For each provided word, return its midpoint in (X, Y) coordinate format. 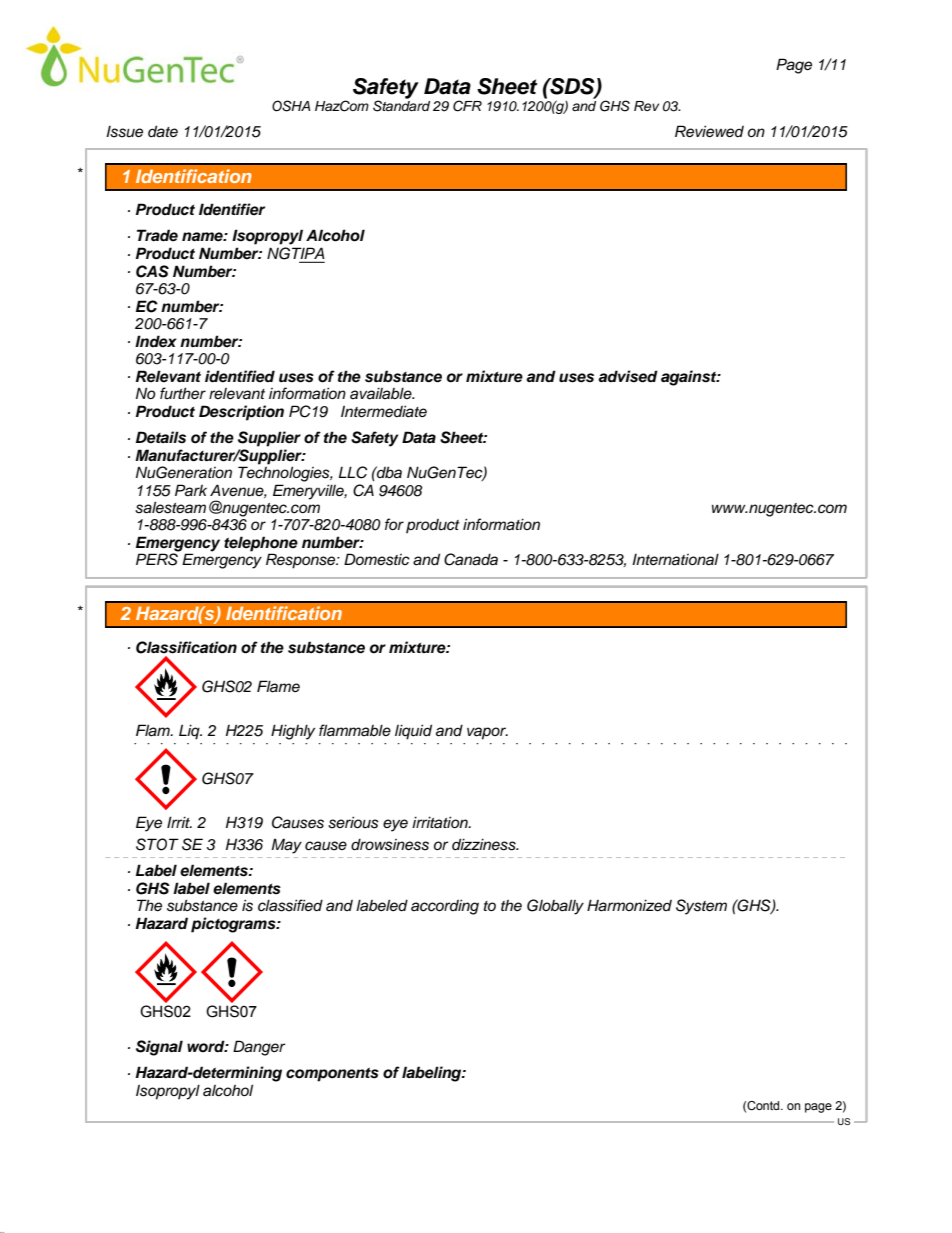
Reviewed (709, 131)
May (286, 846)
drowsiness (390, 844)
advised (628, 376)
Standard (401, 105)
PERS (158, 558)
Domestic (377, 559)
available (382, 393)
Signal (159, 1048)
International (675, 559)
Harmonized (629, 905)
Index (156, 341)
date (163, 131)
